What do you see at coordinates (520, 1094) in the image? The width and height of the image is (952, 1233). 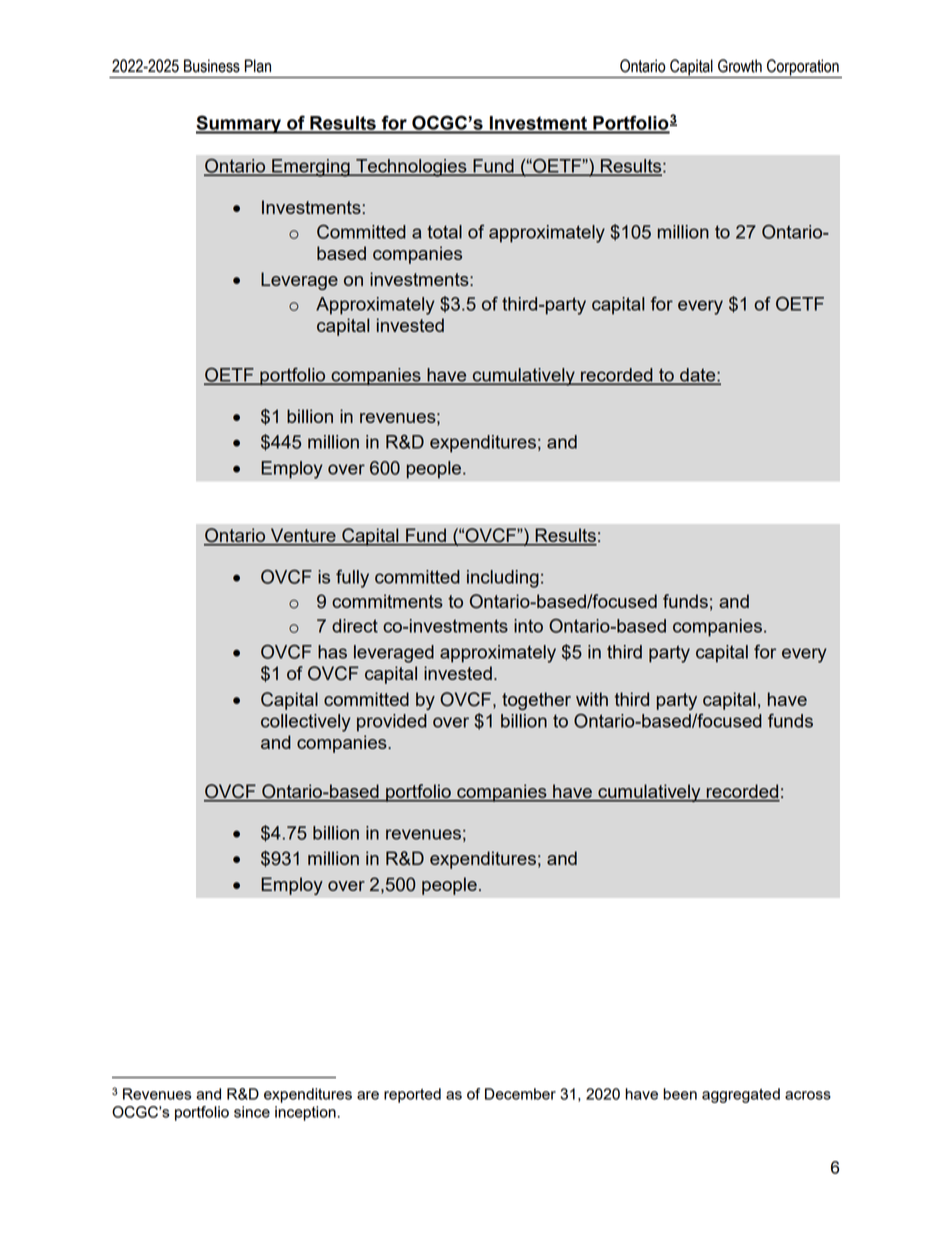 I see `December` at bounding box center [520, 1094].
